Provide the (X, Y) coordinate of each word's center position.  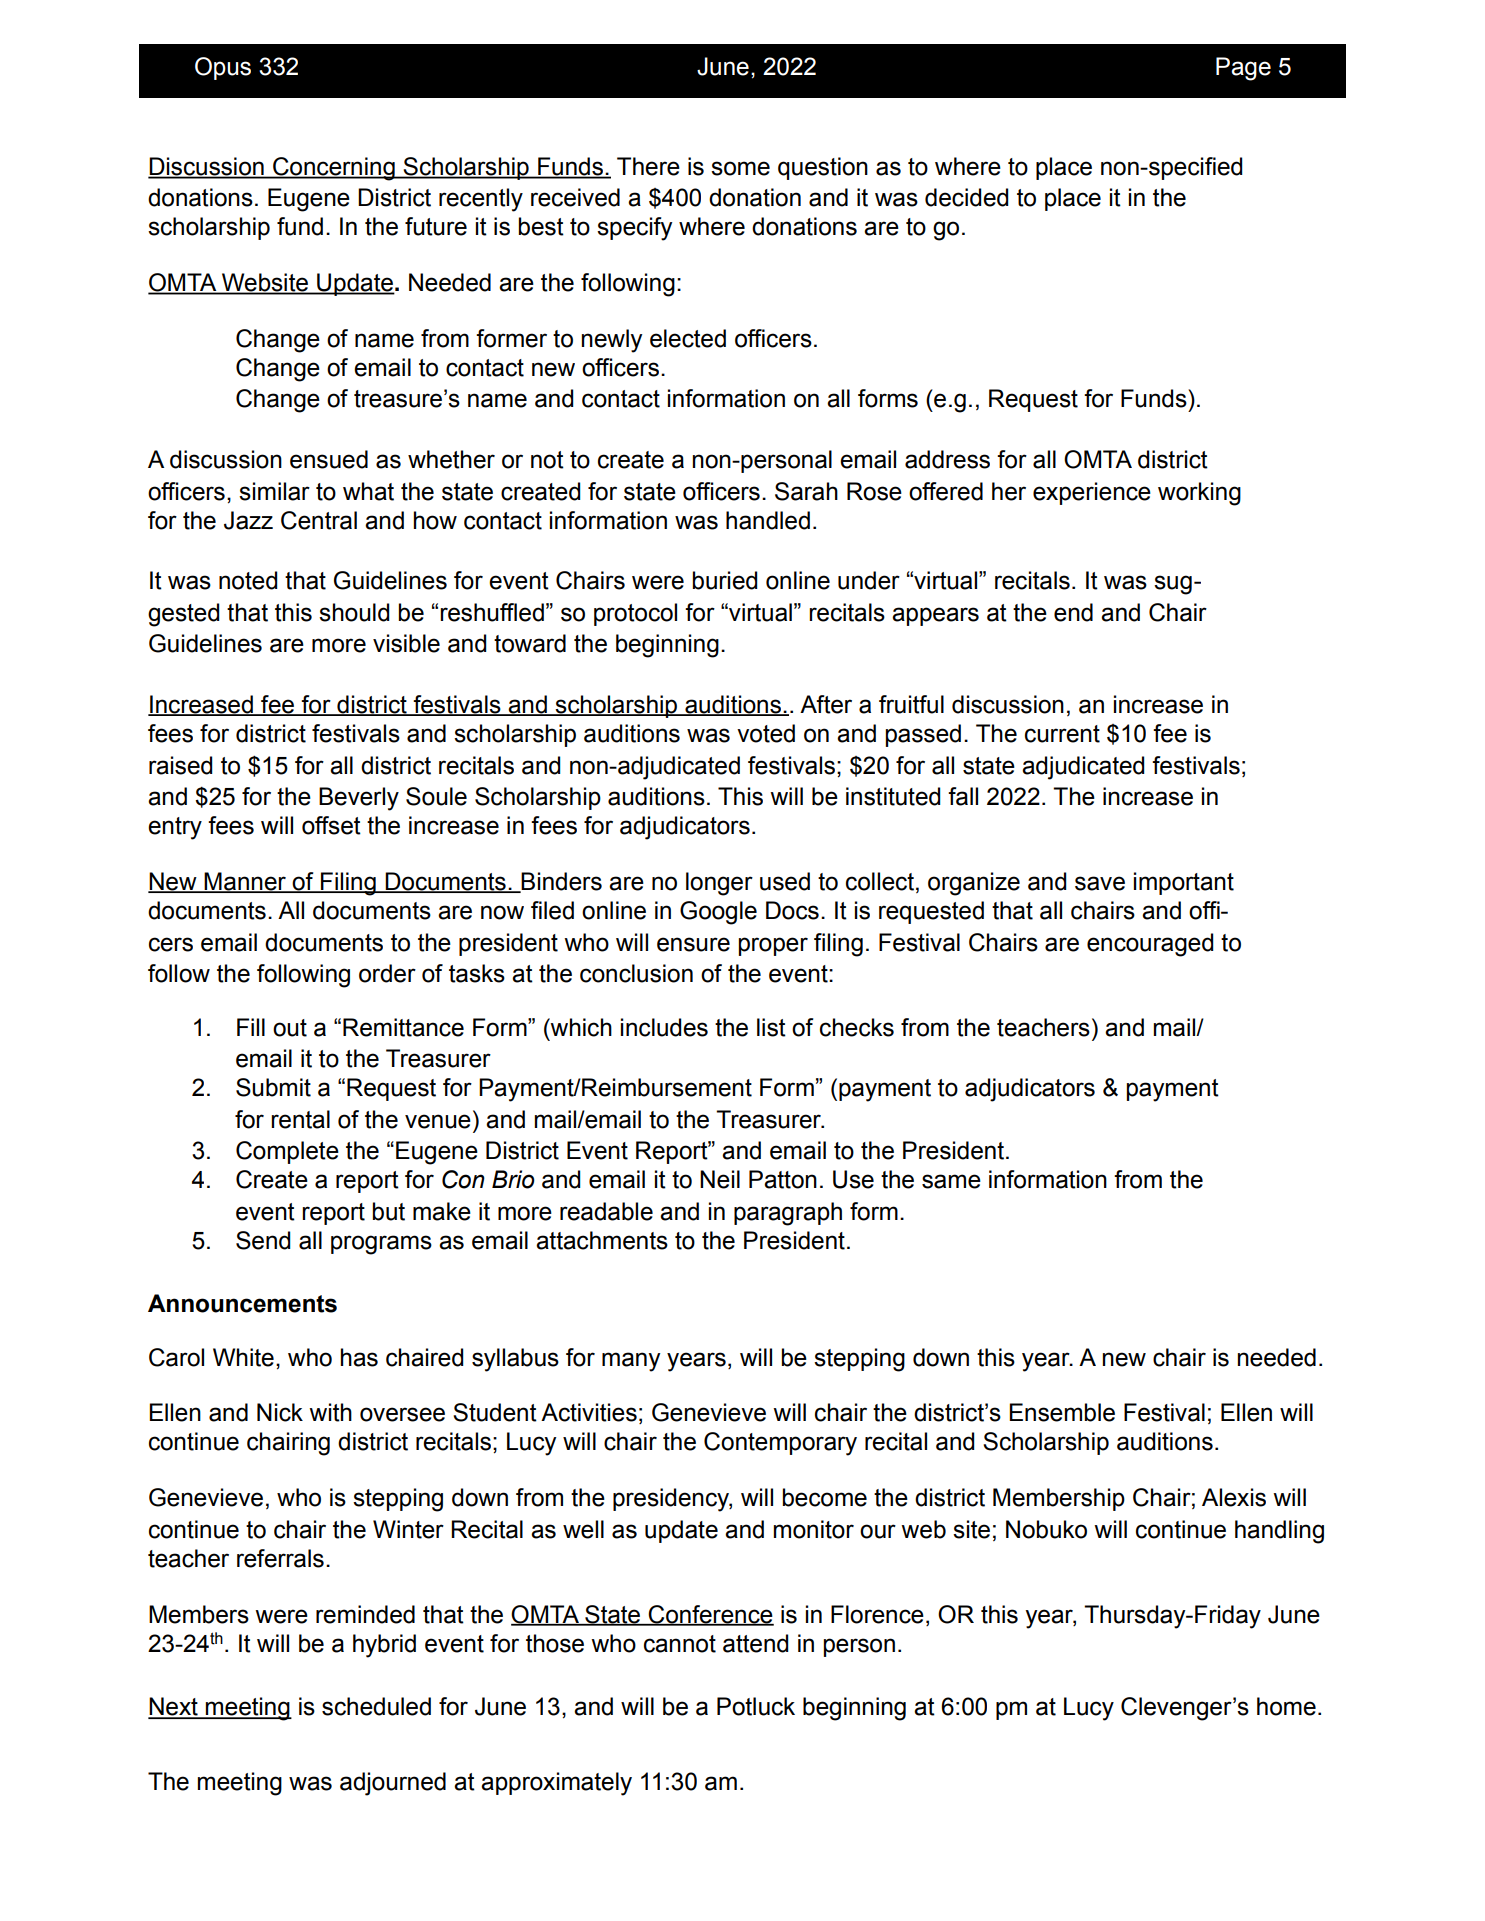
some (740, 168)
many (631, 1362)
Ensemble (1062, 1412)
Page (1243, 69)
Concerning (334, 169)
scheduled (376, 1706)
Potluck (756, 1706)
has (359, 1357)
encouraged (1150, 945)
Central (319, 520)
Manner (245, 882)
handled (768, 520)
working (1199, 494)
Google (718, 913)
